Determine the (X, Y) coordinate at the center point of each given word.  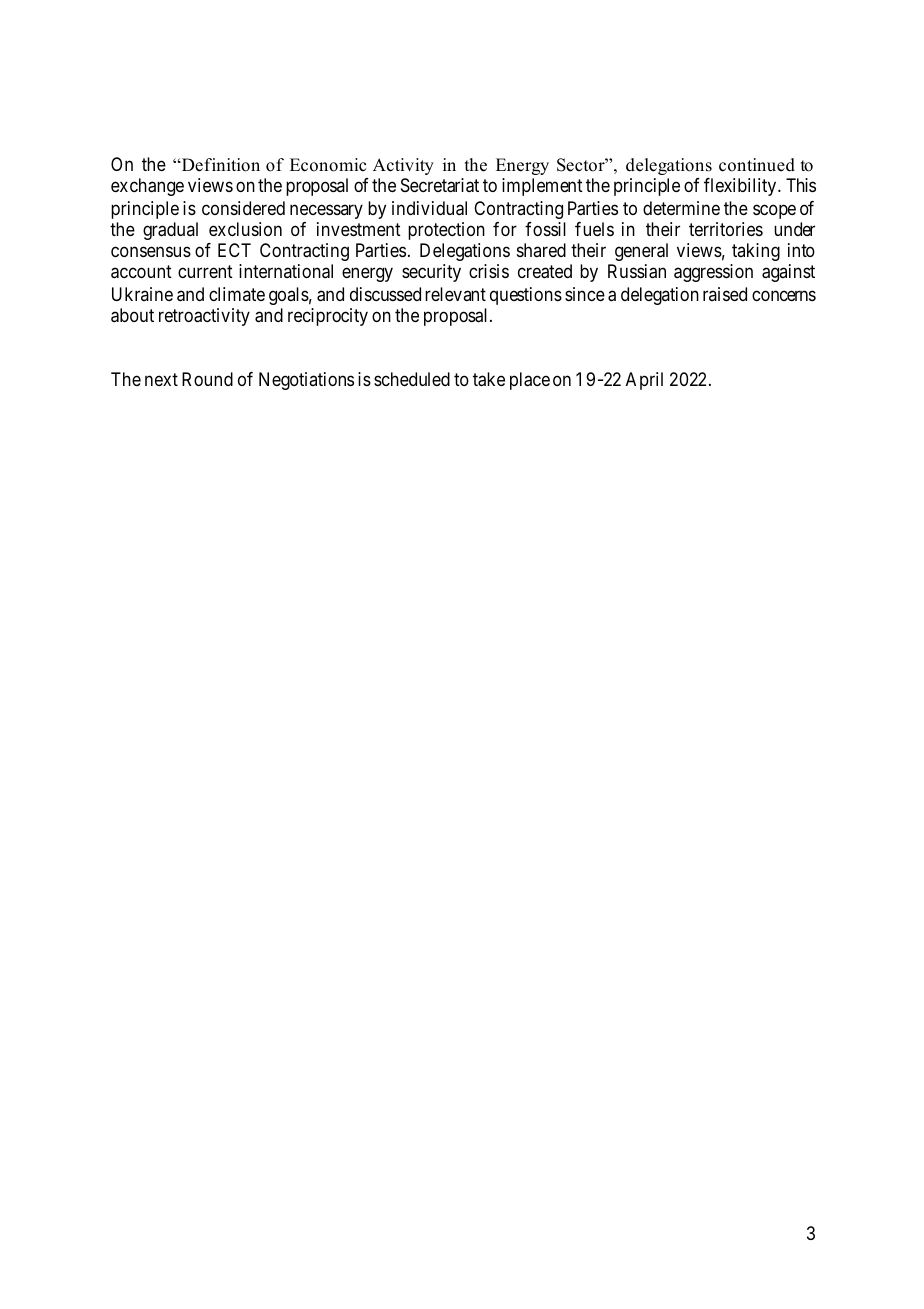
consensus (151, 252)
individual (429, 208)
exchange (147, 187)
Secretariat (440, 185)
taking (756, 252)
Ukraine (142, 294)
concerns (784, 295)
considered (243, 208)
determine (681, 208)
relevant (455, 294)
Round (207, 379)
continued (757, 165)
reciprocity (328, 317)
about (132, 315)
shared (541, 250)
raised (725, 294)
